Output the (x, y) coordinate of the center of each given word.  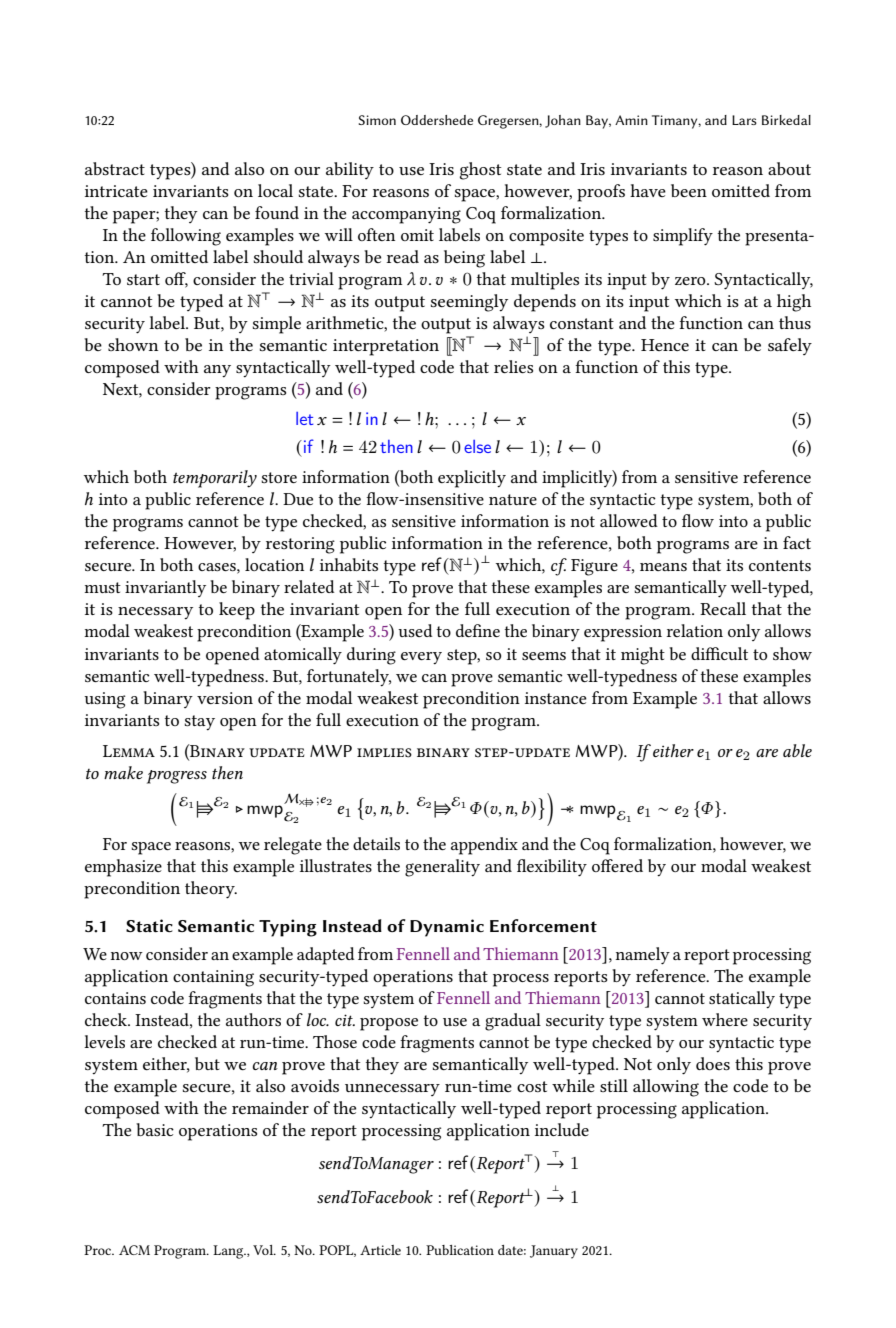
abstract (115, 168)
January (554, 1252)
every (421, 658)
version (225, 698)
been (689, 190)
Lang (229, 1252)
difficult (719, 653)
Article (380, 1250)
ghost (480, 171)
